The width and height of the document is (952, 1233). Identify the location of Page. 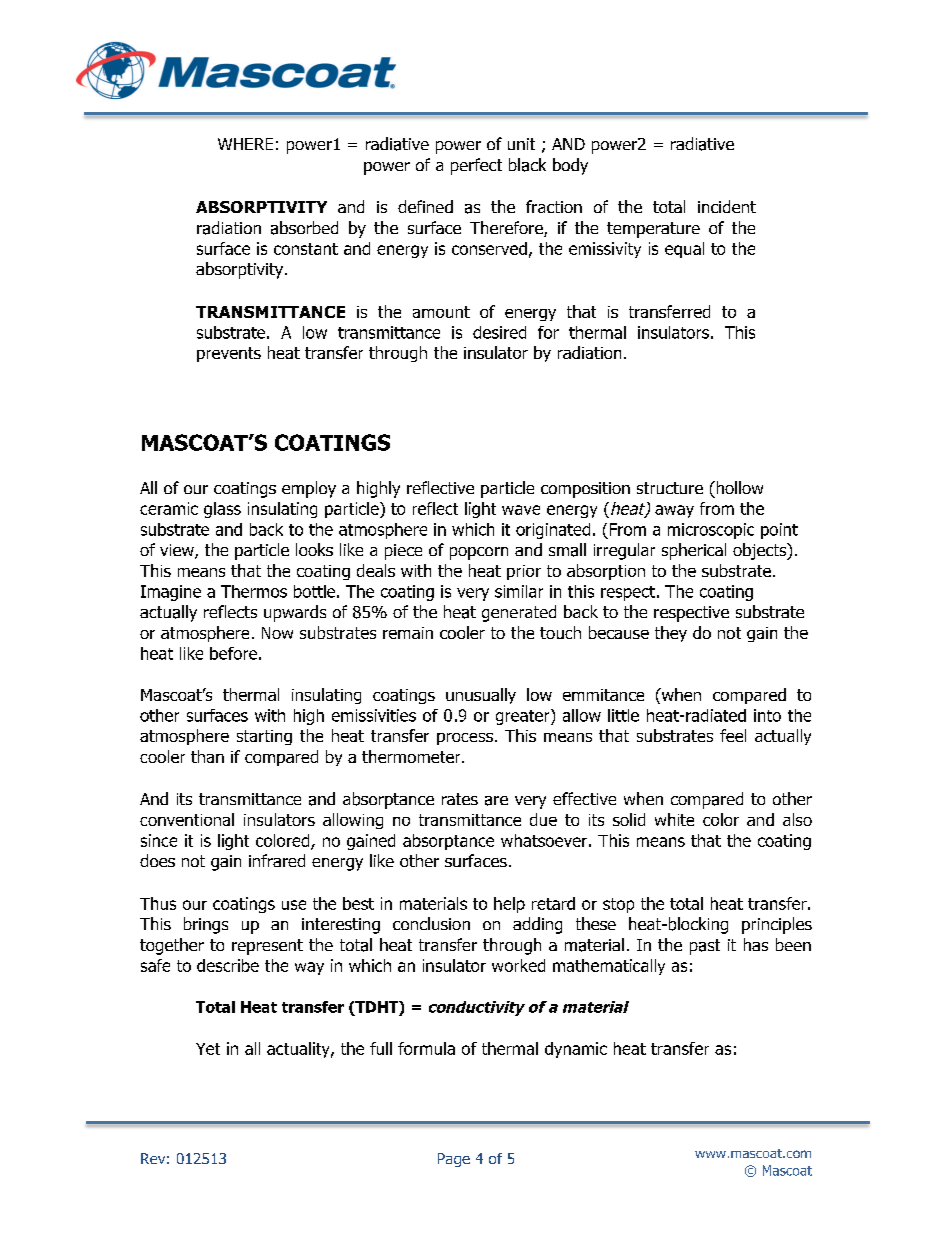
(454, 1160).
